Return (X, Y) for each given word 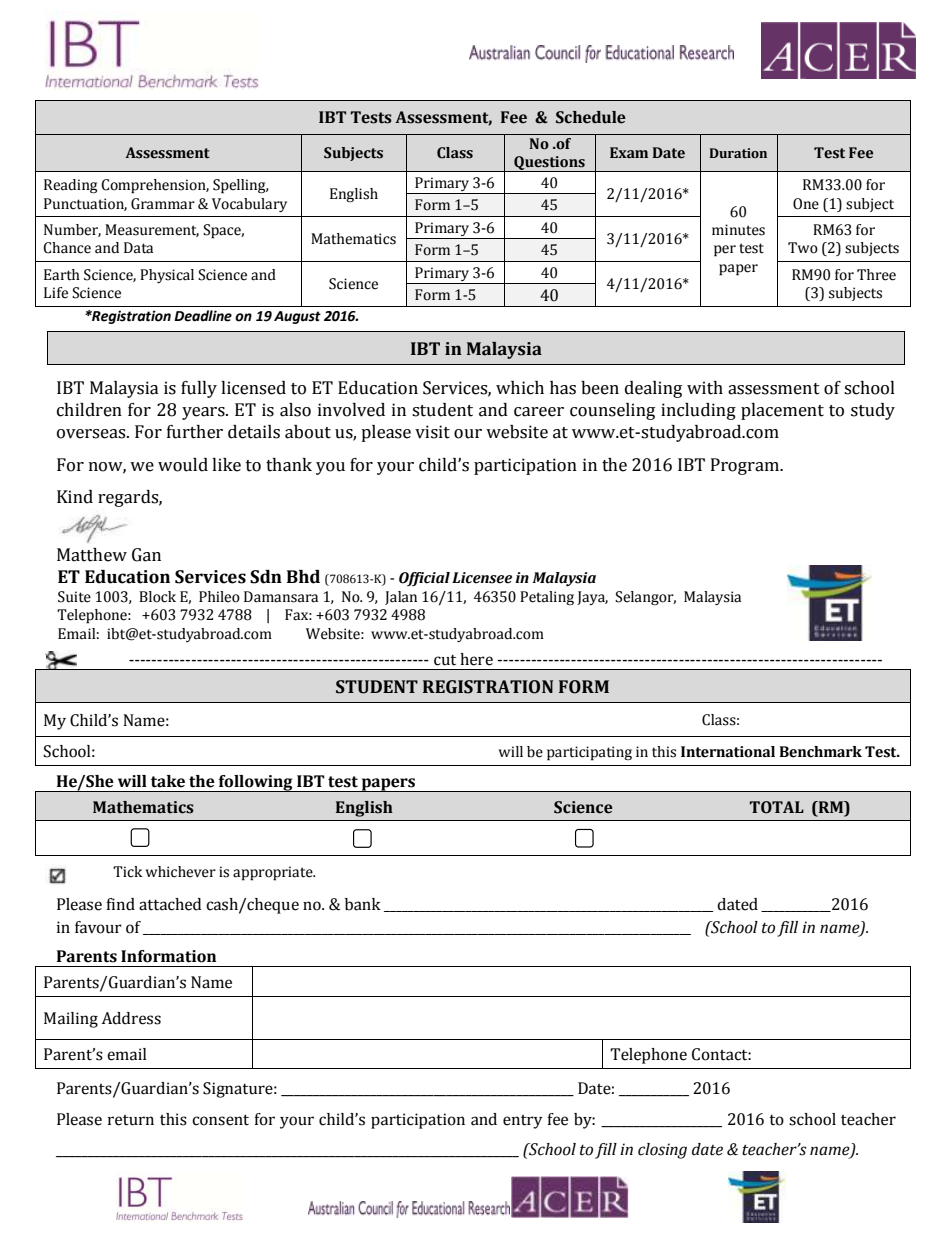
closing (662, 1151)
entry (523, 1122)
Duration (738, 153)
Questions (549, 164)
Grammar (163, 204)
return (131, 1120)
